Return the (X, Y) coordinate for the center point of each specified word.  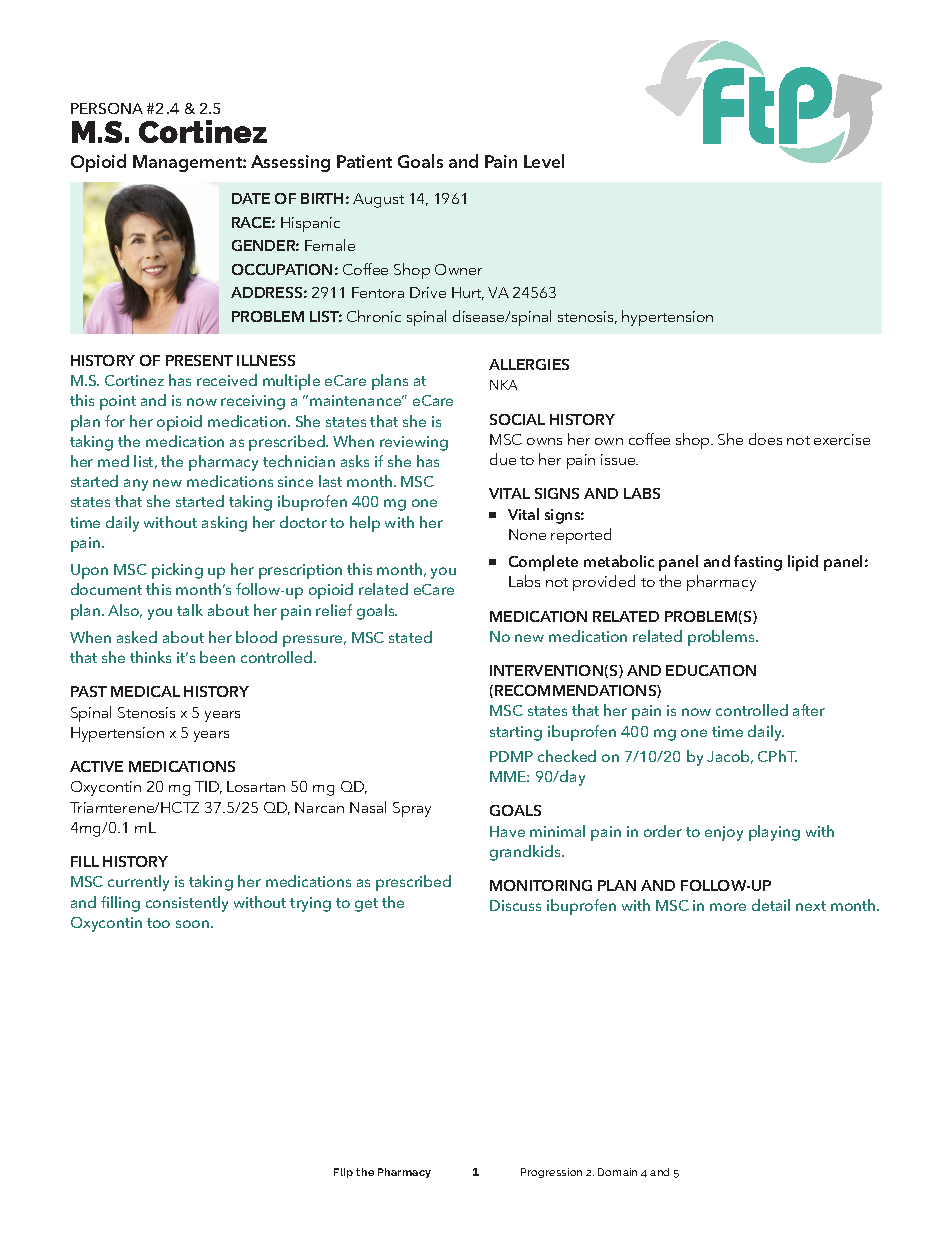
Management (188, 163)
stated (410, 637)
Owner (458, 269)
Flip (343, 1173)
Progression (551, 1173)
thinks (150, 657)
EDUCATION (711, 670)
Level (544, 161)
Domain (617, 1172)
